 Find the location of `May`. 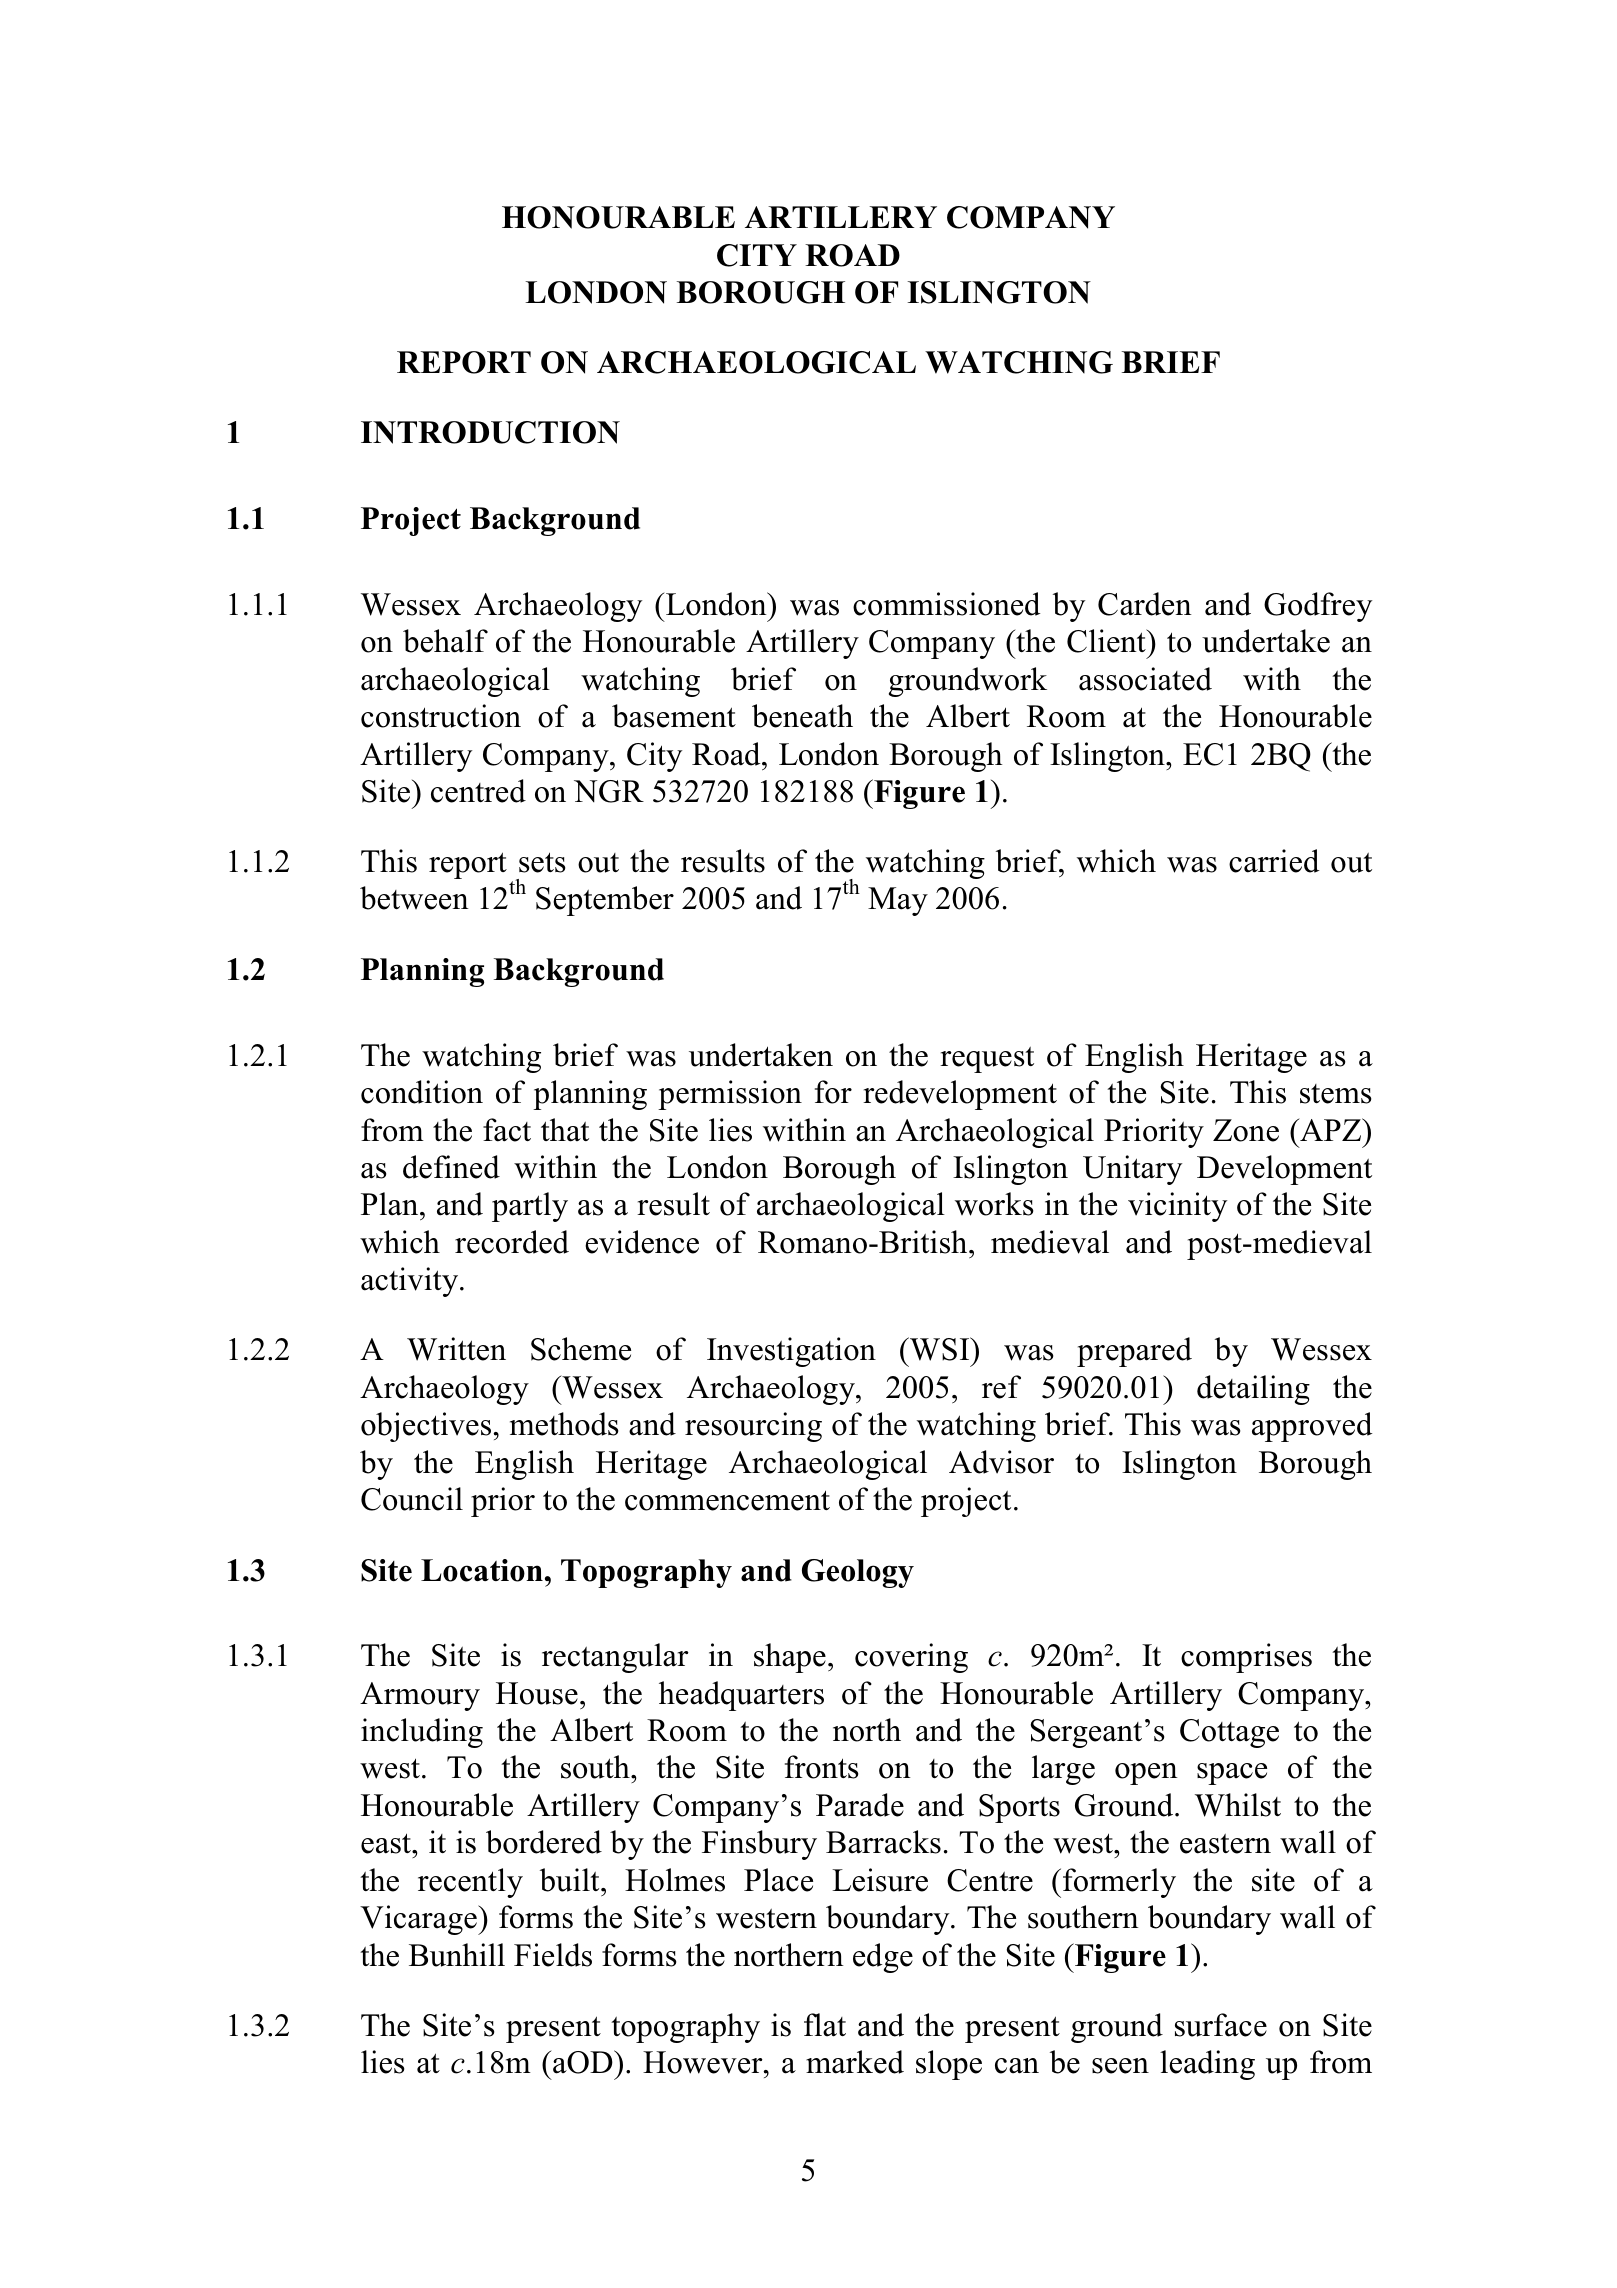

May is located at coordinates (898, 901).
